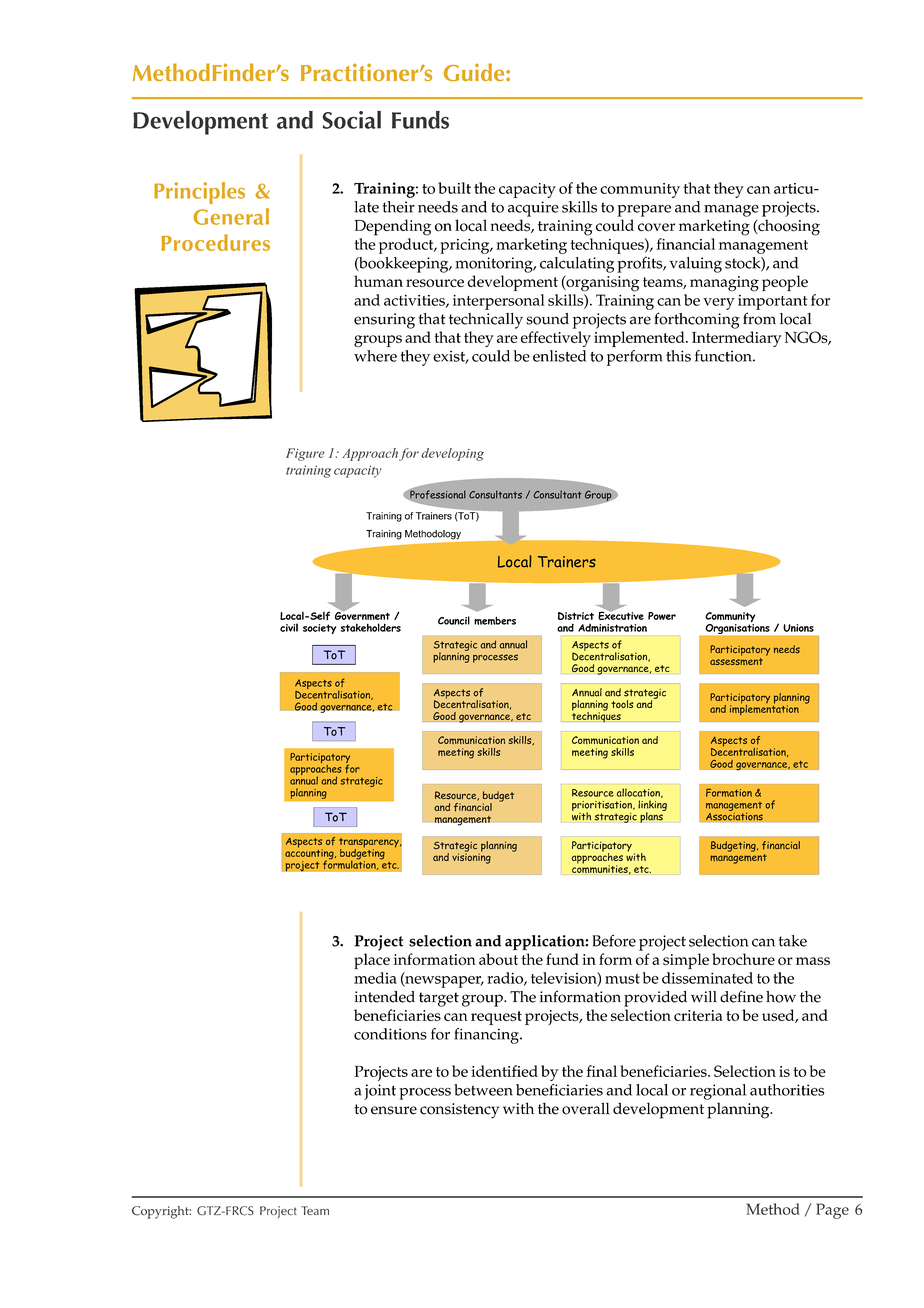  What do you see at coordinates (652, 816) in the page?
I see `plans` at bounding box center [652, 816].
